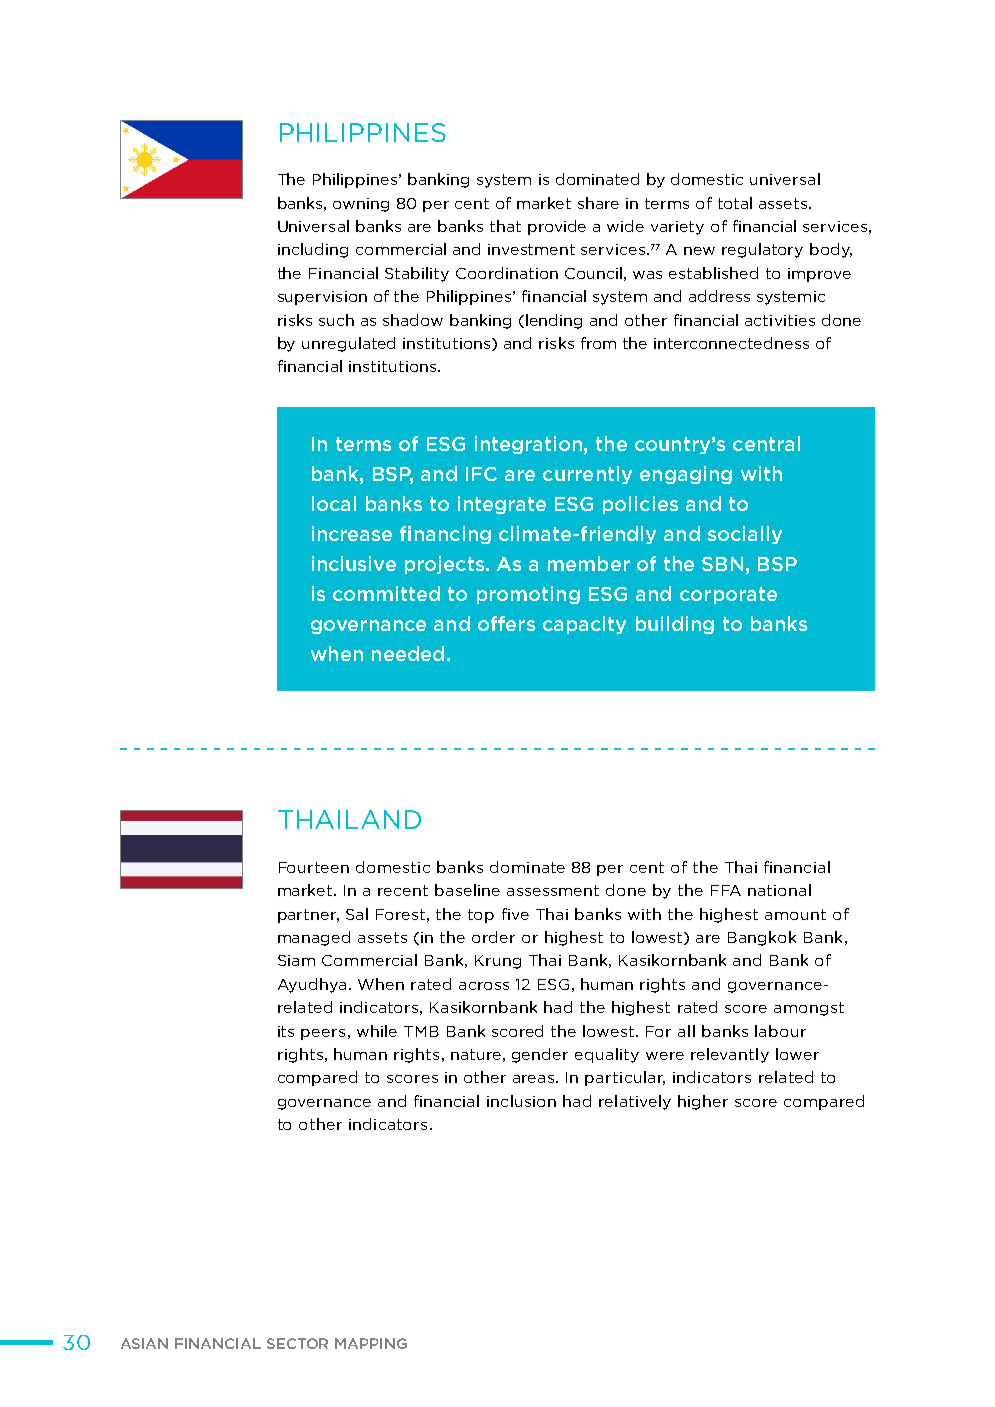 The width and height of the document is (995, 1407). I want to click on inclusive, so click(354, 563).
